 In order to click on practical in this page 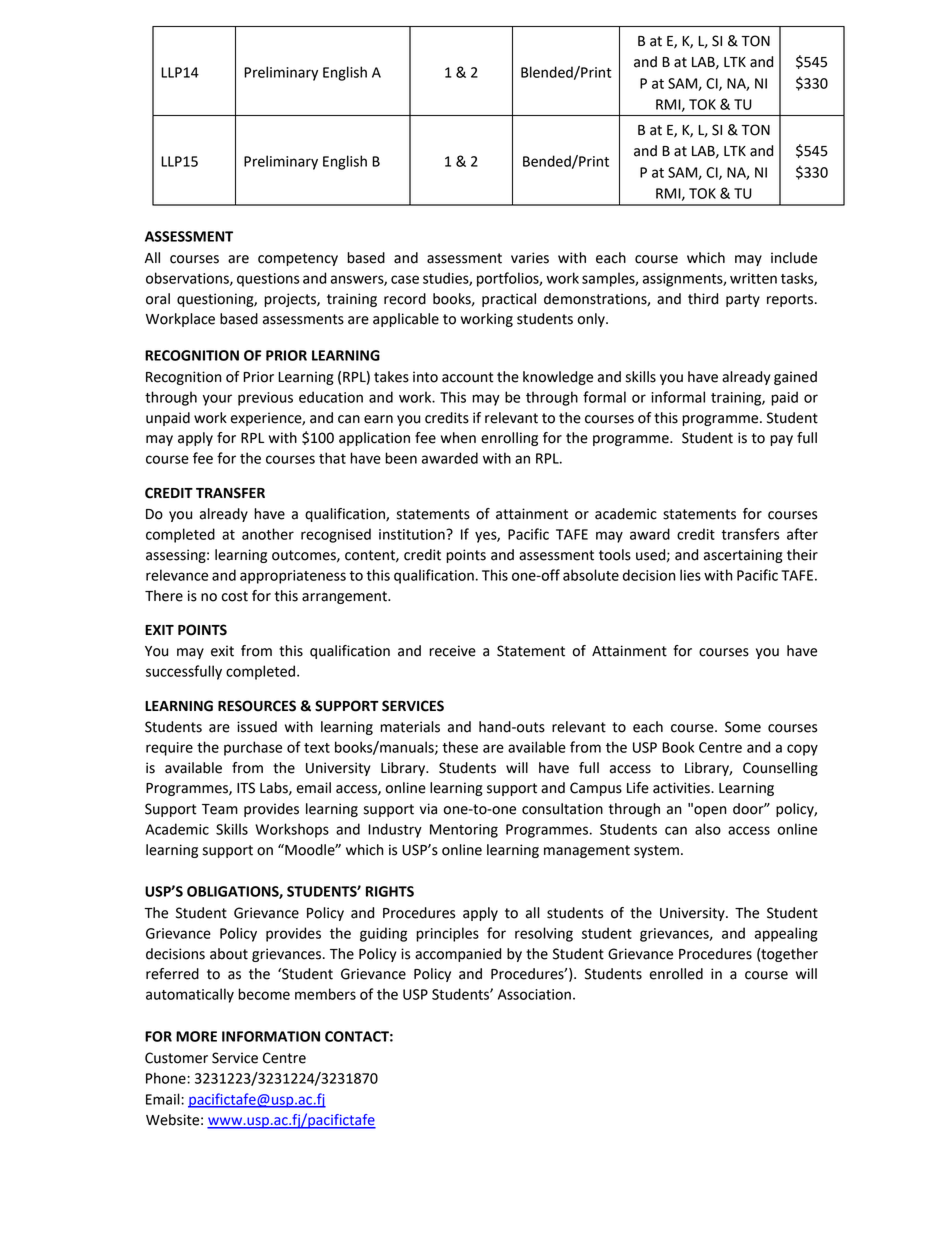, I will do `click(509, 300)`.
